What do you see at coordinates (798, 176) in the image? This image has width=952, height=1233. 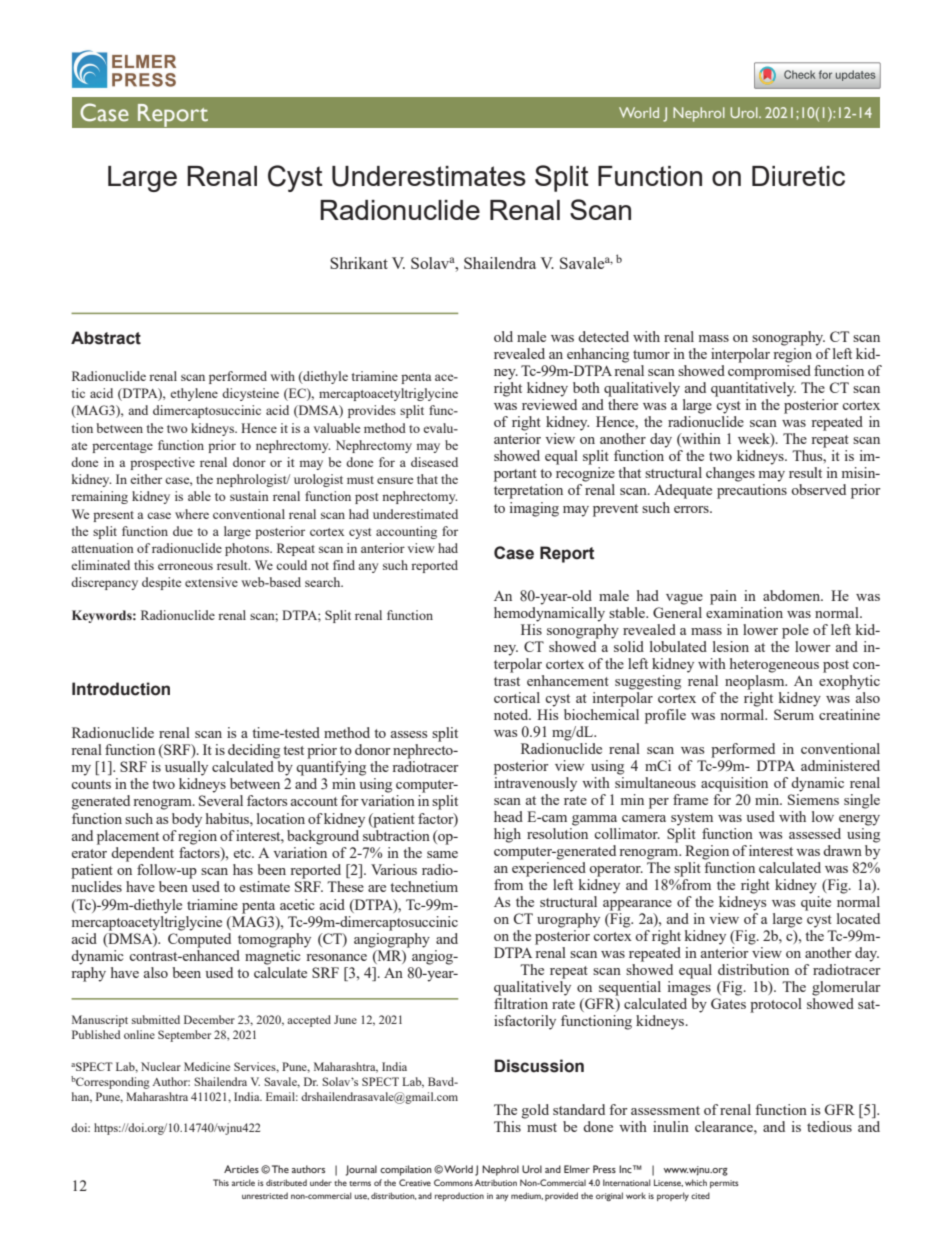 I see `Diuretic` at bounding box center [798, 176].
